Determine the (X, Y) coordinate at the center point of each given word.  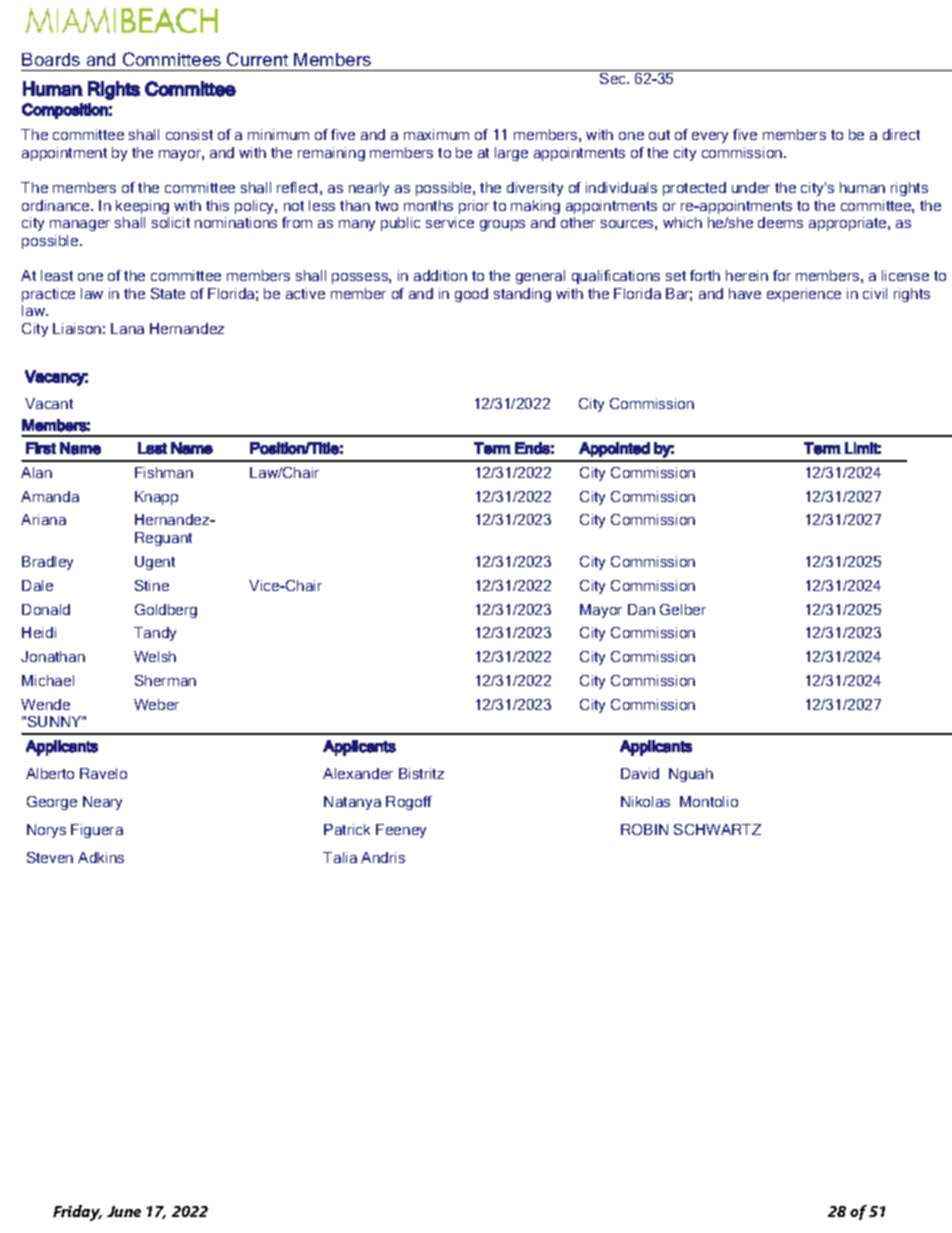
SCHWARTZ (717, 829)
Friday (77, 1213)
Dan (641, 609)
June (124, 1211)
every (710, 137)
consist (189, 134)
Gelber (683, 609)
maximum (436, 134)
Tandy (155, 634)
